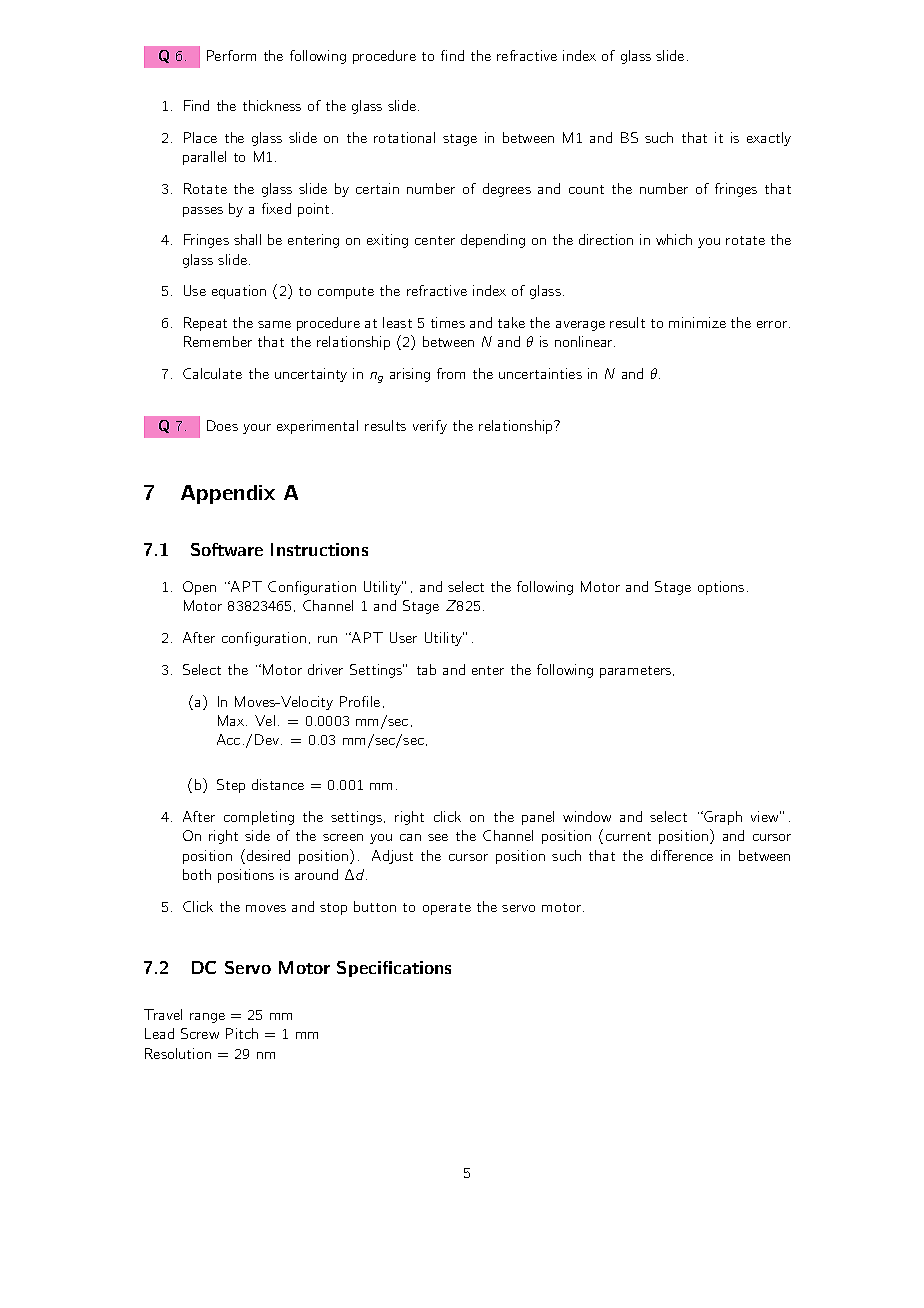 The image size is (924, 1308). Describe the element at coordinates (199, 588) in the image. I see `Open` at that location.
